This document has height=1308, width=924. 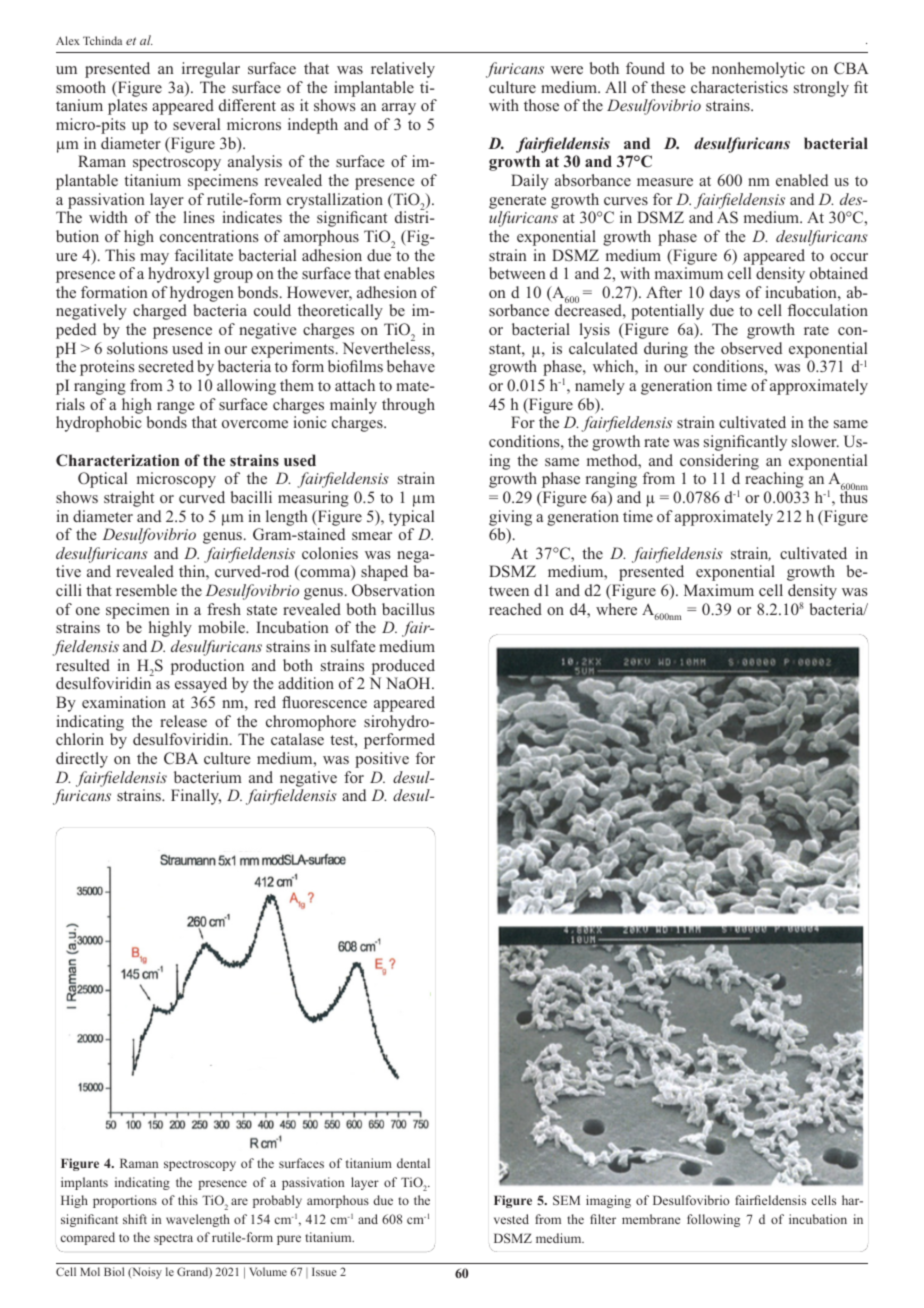 I want to click on irregular, so click(x=211, y=70).
